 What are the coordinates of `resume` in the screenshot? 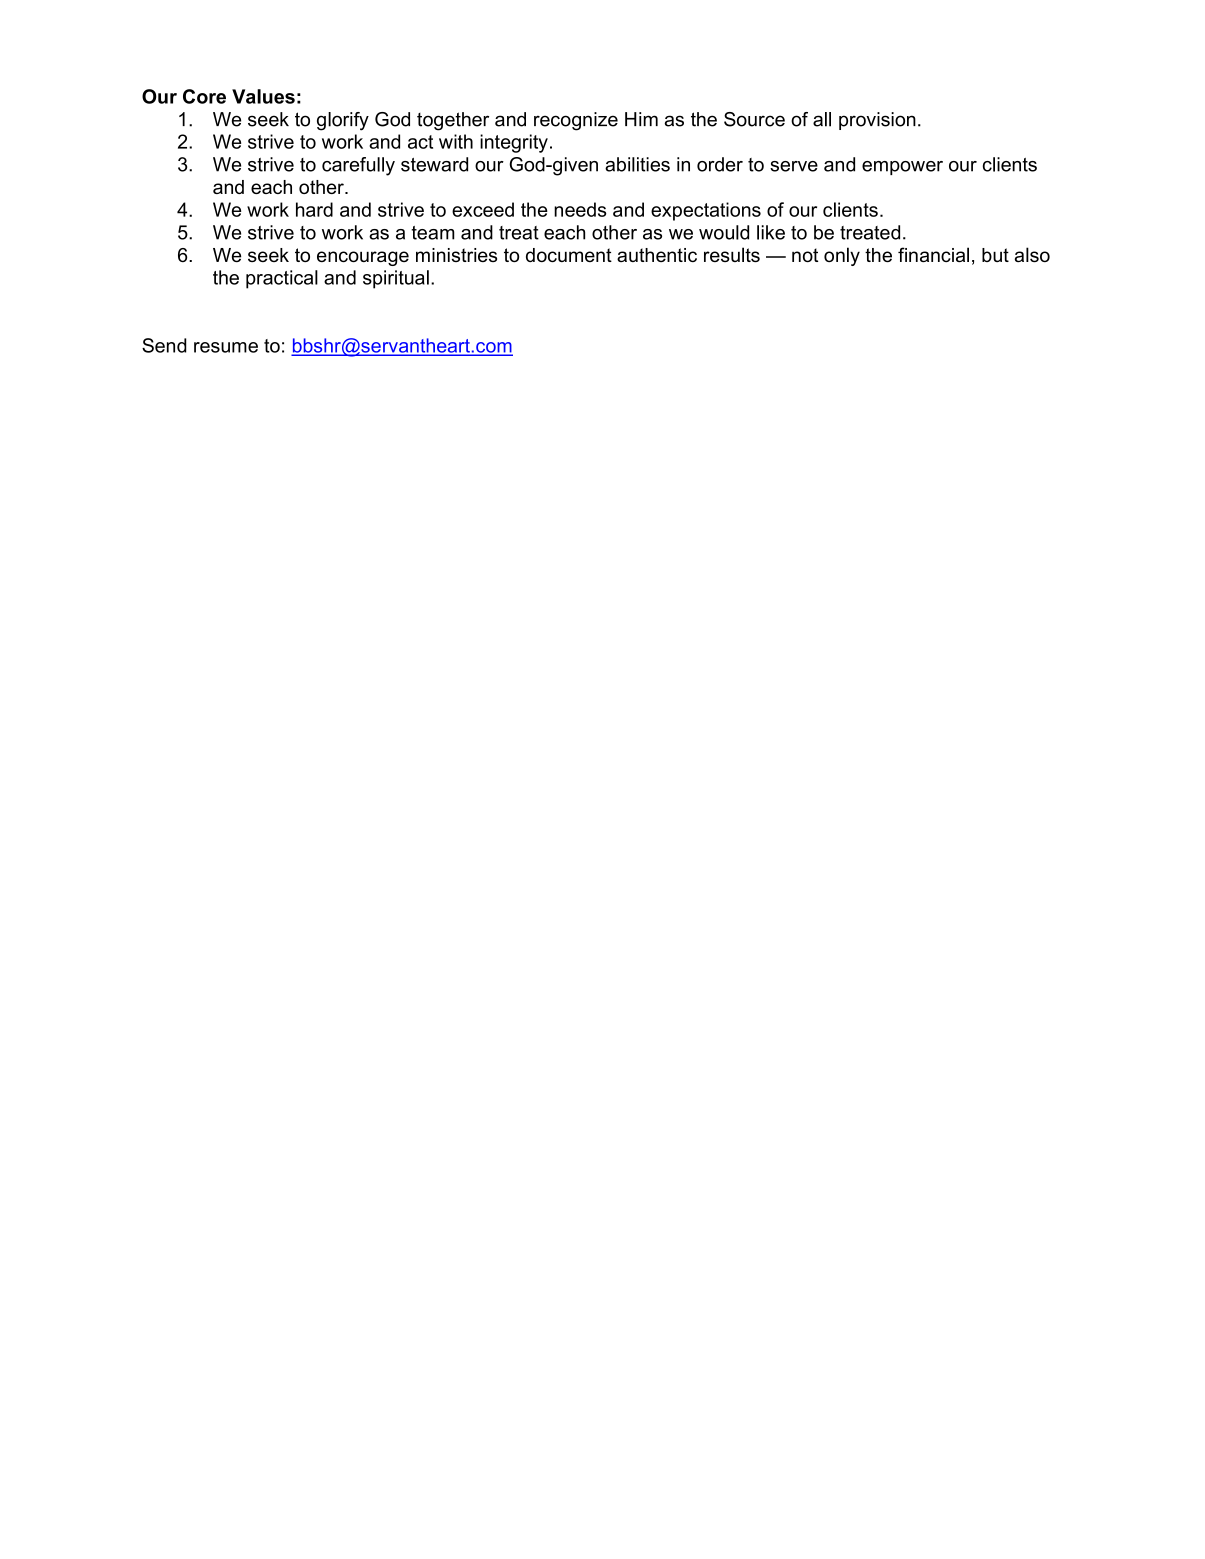 It's located at (226, 347).
